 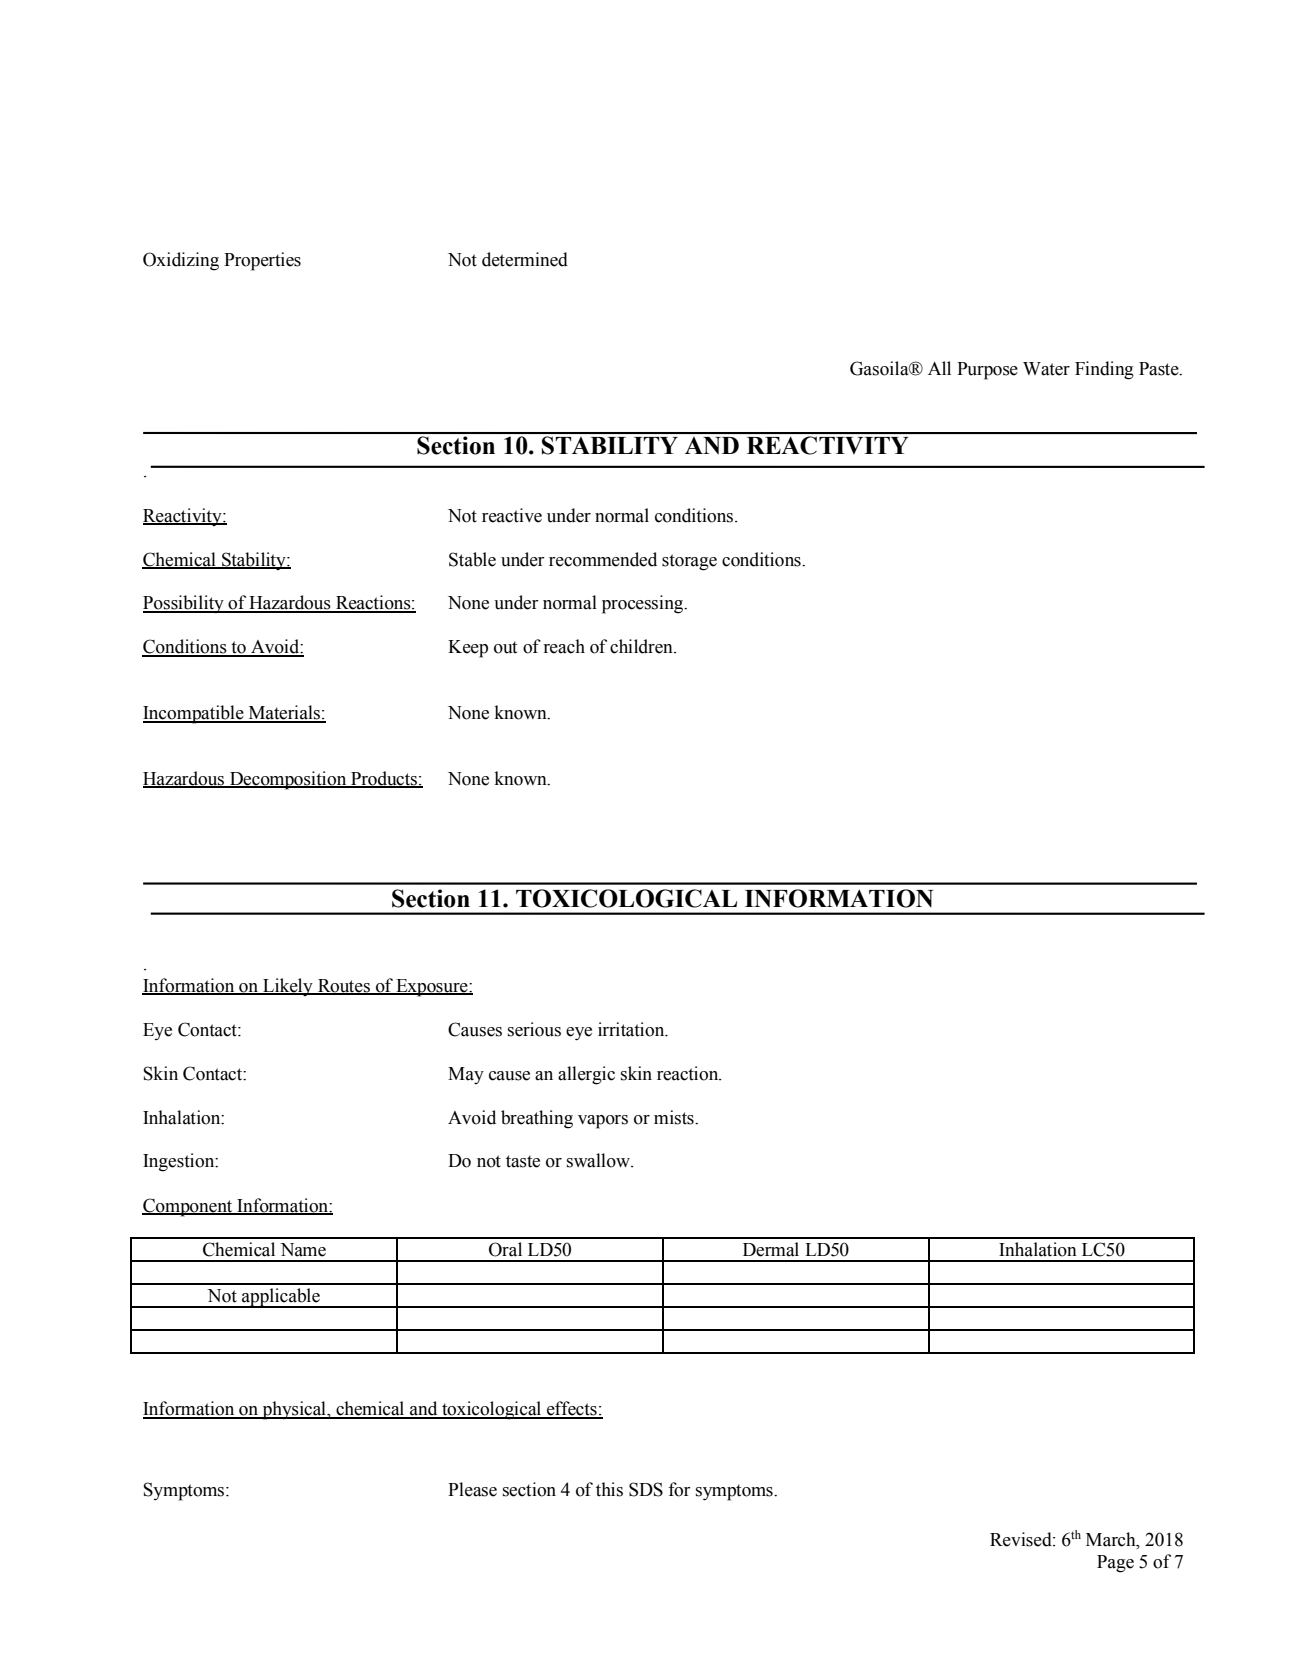 What do you see at coordinates (184, 604) in the screenshot?
I see `Possibility` at bounding box center [184, 604].
